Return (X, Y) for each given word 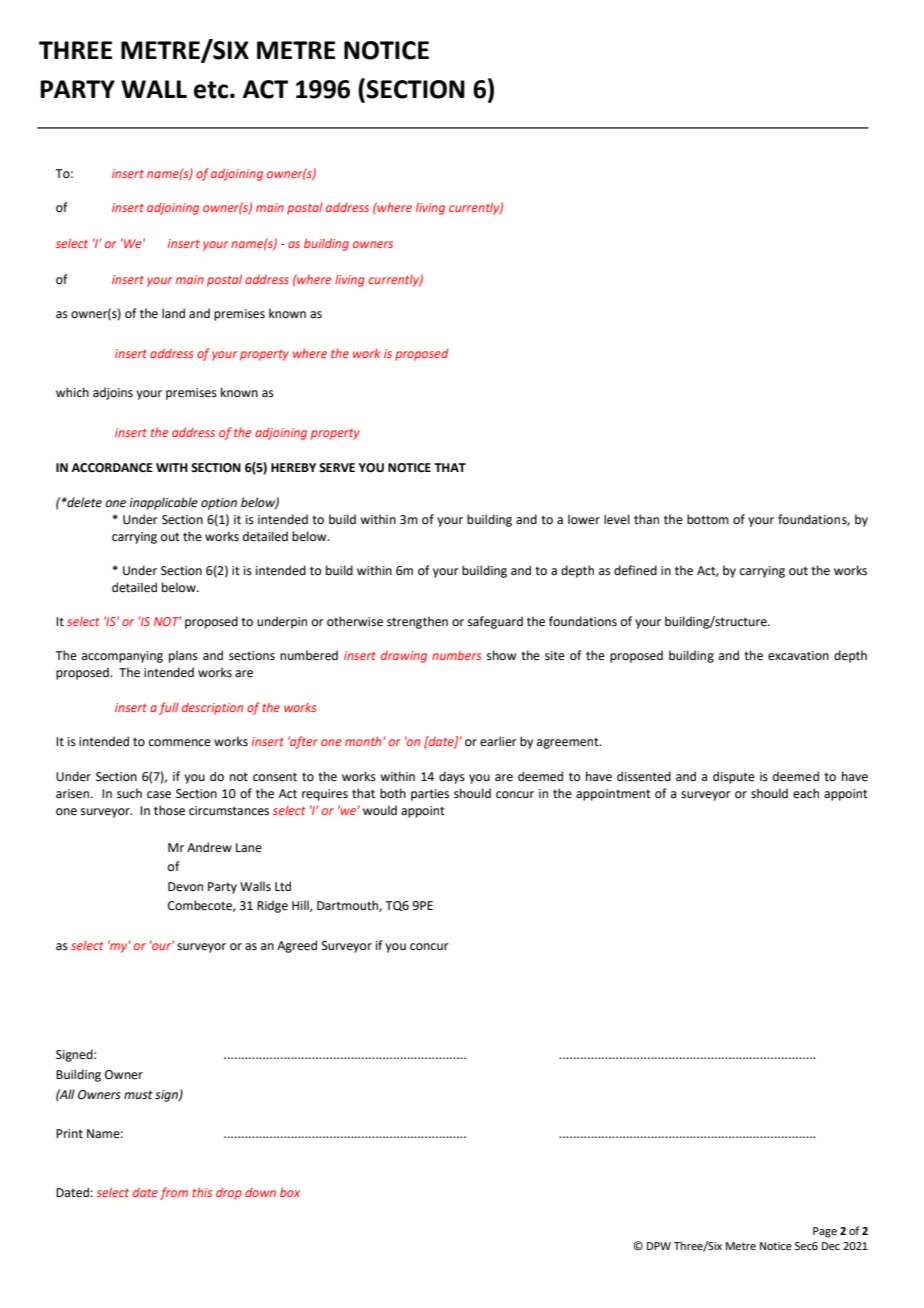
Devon (185, 887)
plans (183, 656)
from (174, 1193)
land (173, 313)
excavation (798, 656)
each (806, 793)
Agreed (297, 946)
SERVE (337, 468)
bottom (708, 519)
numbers (456, 655)
